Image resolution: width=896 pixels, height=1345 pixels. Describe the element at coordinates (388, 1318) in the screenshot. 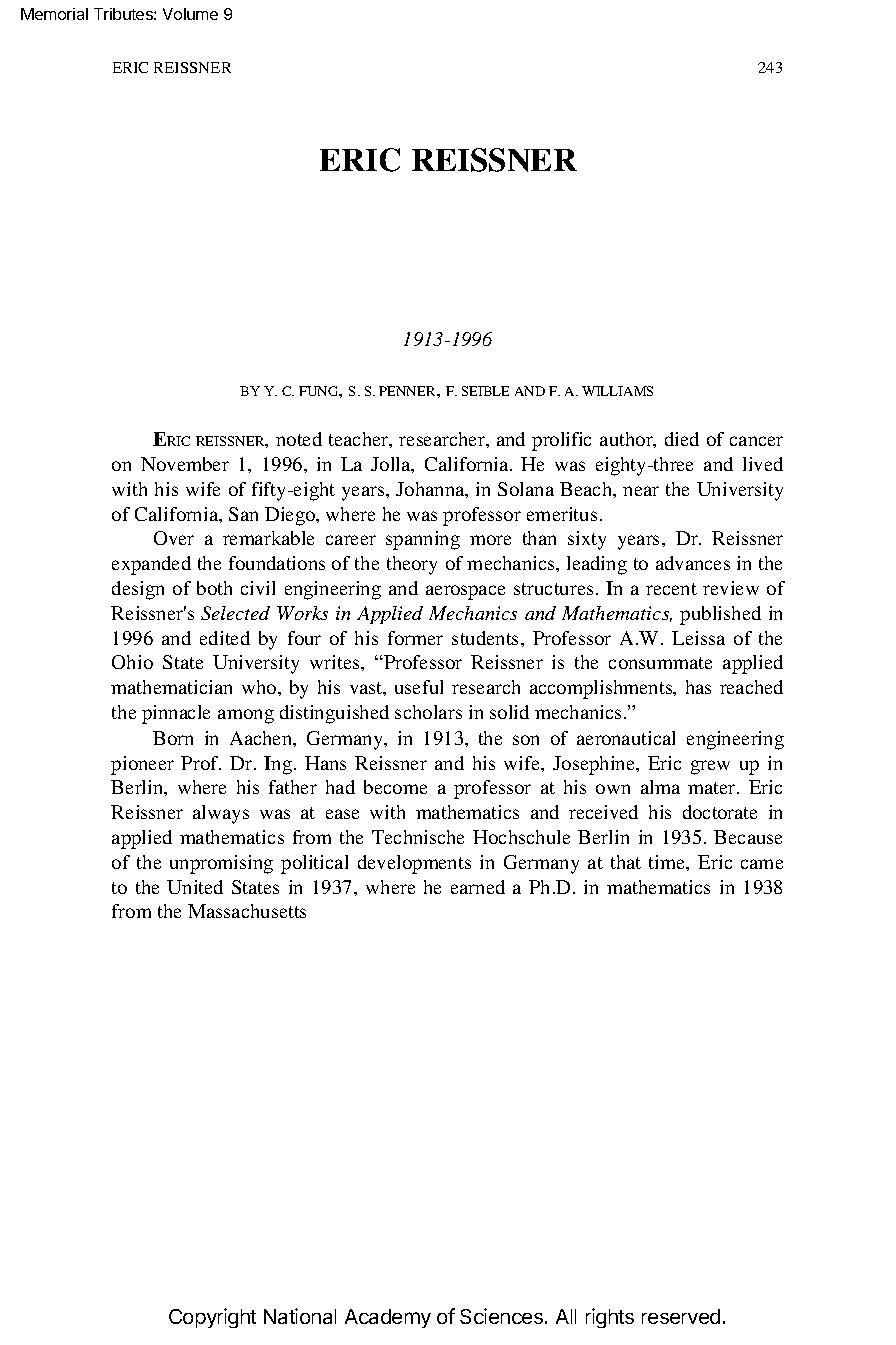

I see `Academy` at that location.
